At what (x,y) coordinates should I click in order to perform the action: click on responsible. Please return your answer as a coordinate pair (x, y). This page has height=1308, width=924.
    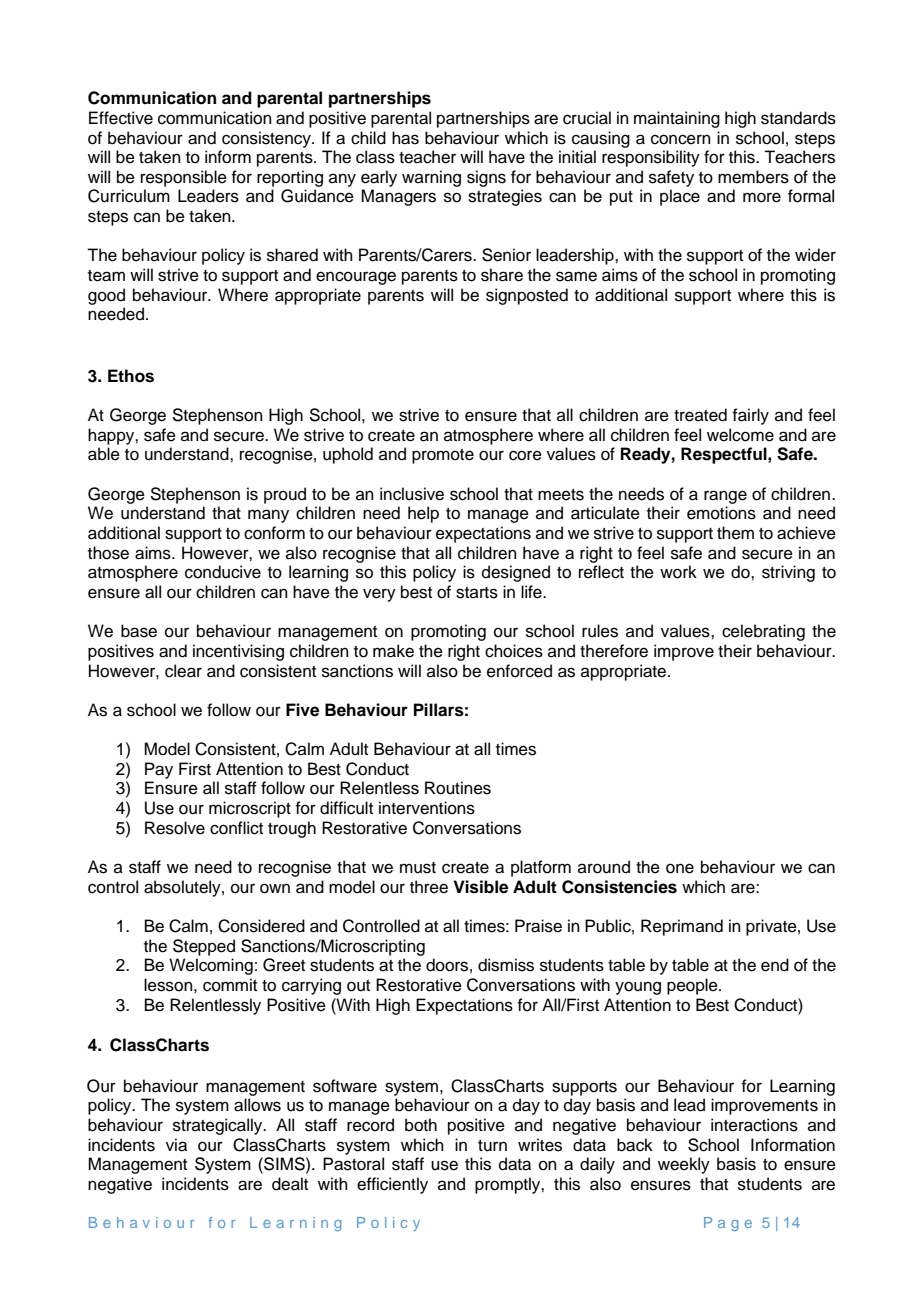
    Looking at the image, I should click on (184, 178).
